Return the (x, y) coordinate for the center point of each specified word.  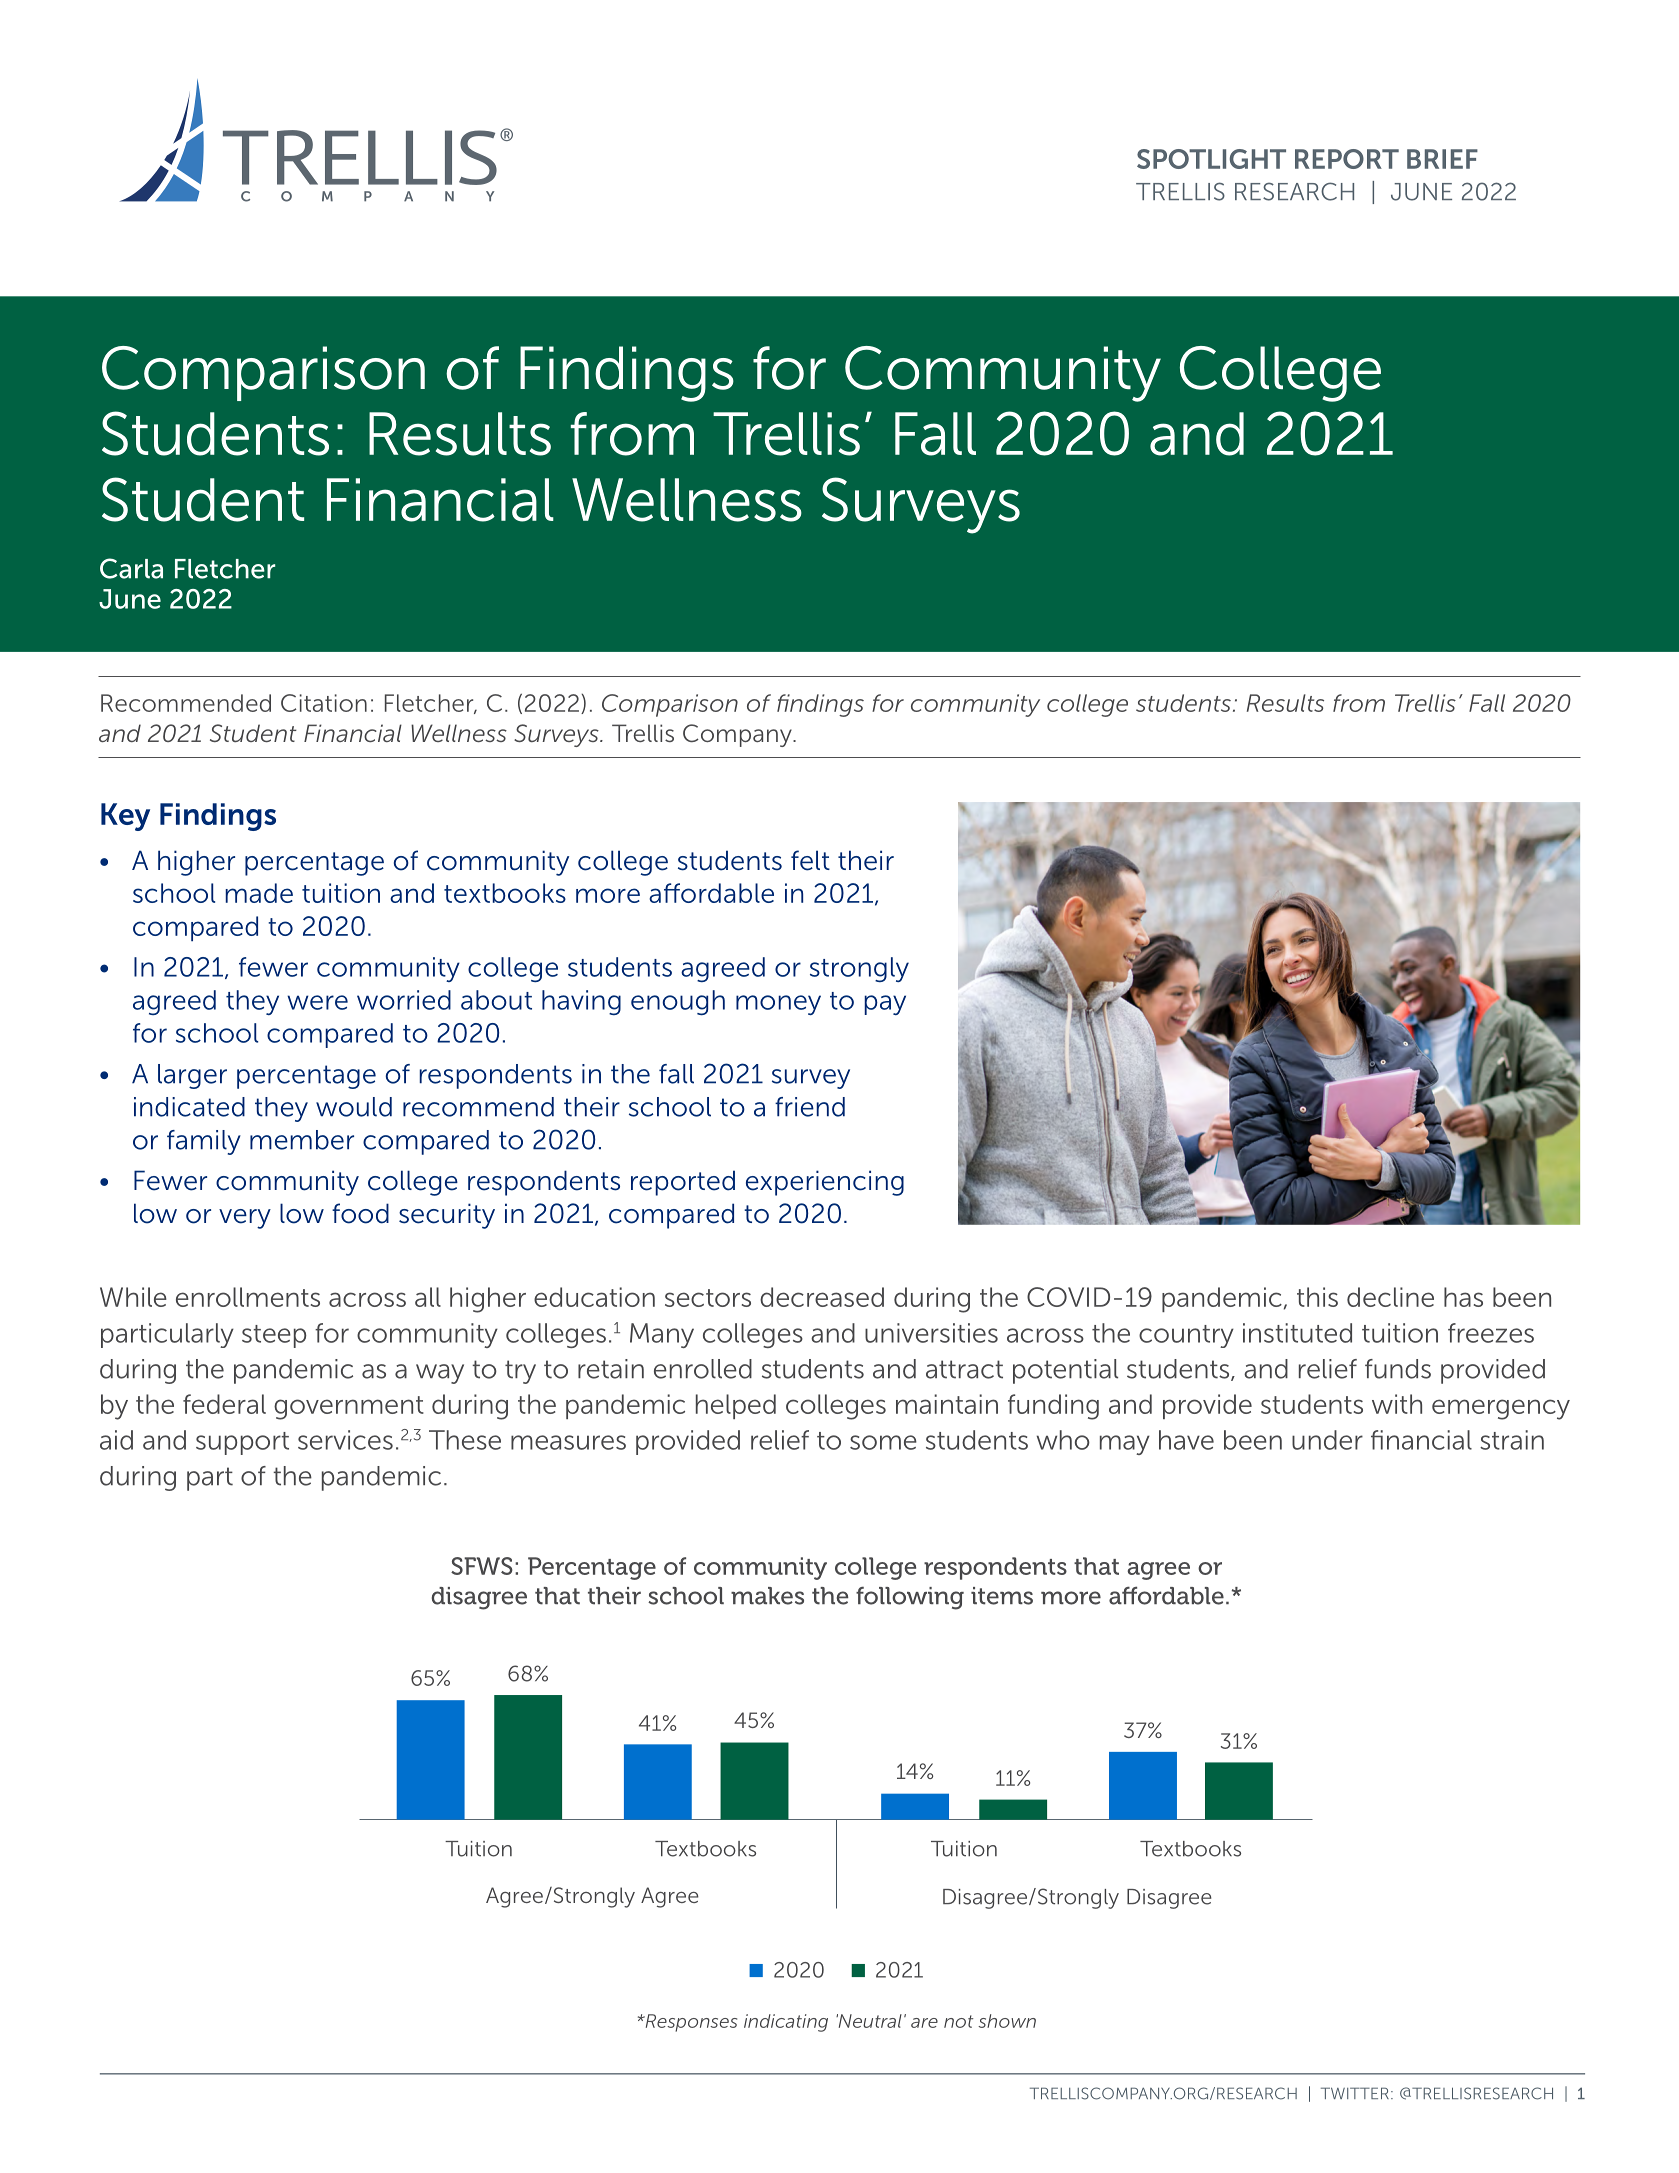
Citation (324, 703)
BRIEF (1442, 159)
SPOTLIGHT (1211, 159)
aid (116, 1440)
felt (810, 860)
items (1002, 1596)
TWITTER (1355, 2093)
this (1317, 1297)
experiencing (825, 1183)
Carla (131, 568)
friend (810, 1107)
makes (767, 1596)
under (1327, 1440)
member (302, 1140)
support (242, 1443)
